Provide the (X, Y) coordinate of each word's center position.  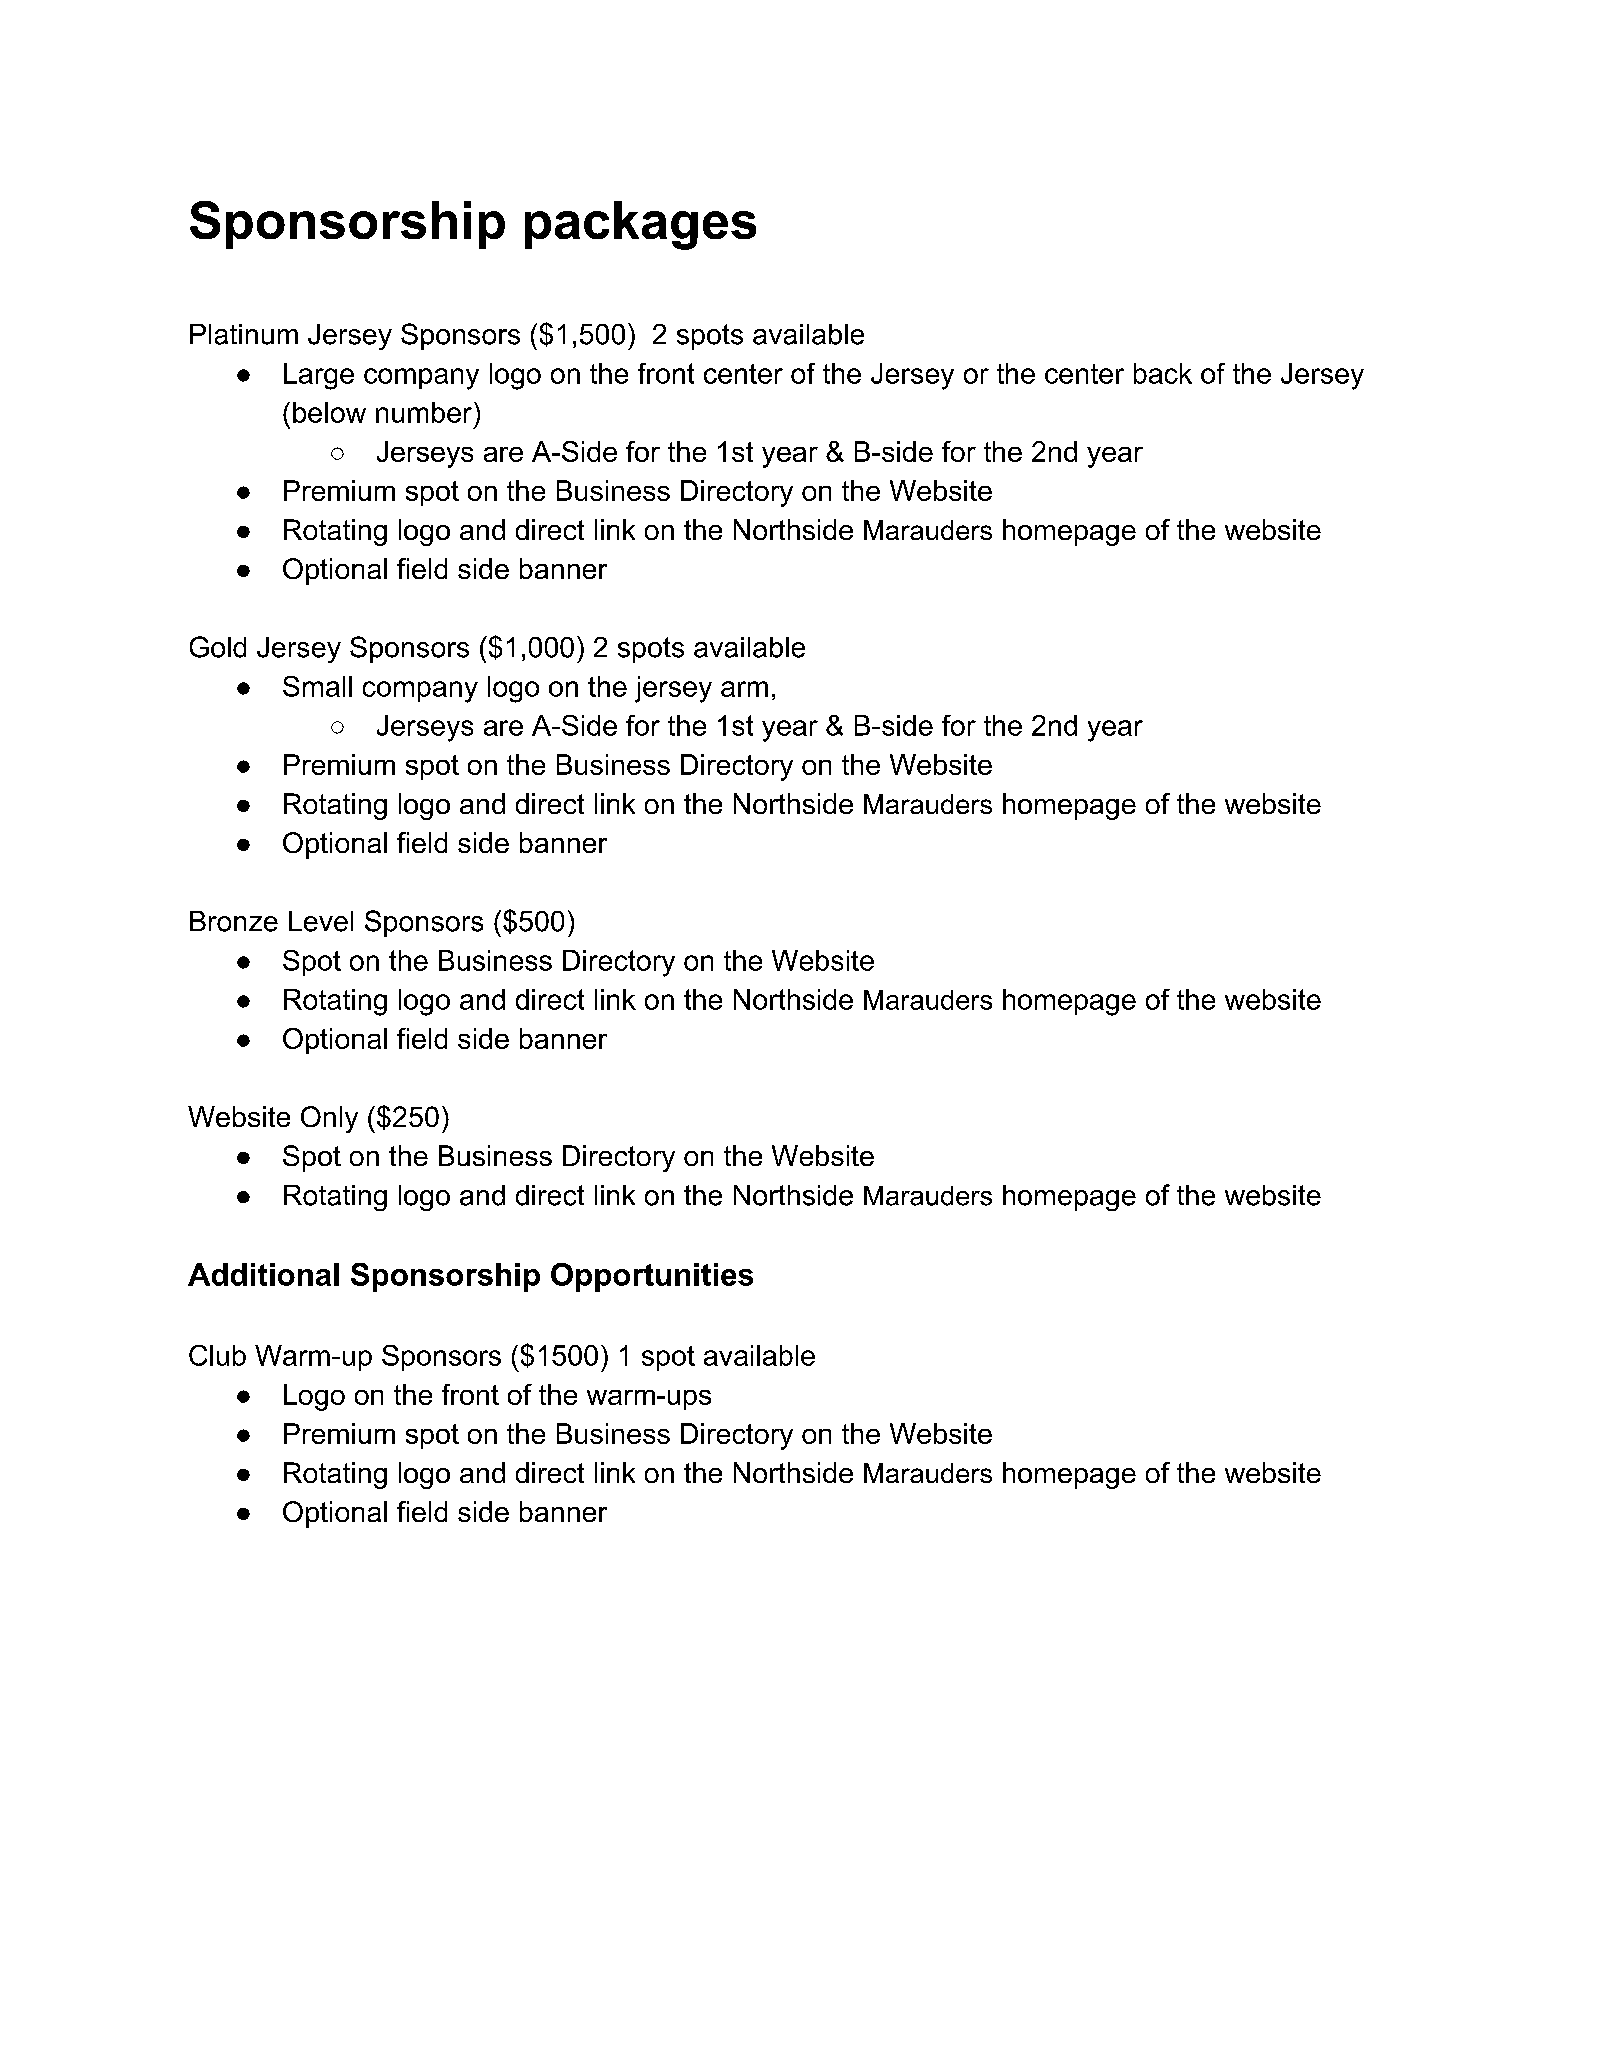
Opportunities (652, 1277)
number (424, 412)
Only (329, 1119)
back (1163, 373)
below (329, 412)
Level (321, 921)
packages (640, 225)
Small (317, 686)
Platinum (244, 334)
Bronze (234, 921)
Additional (263, 1274)
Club (217, 1355)
